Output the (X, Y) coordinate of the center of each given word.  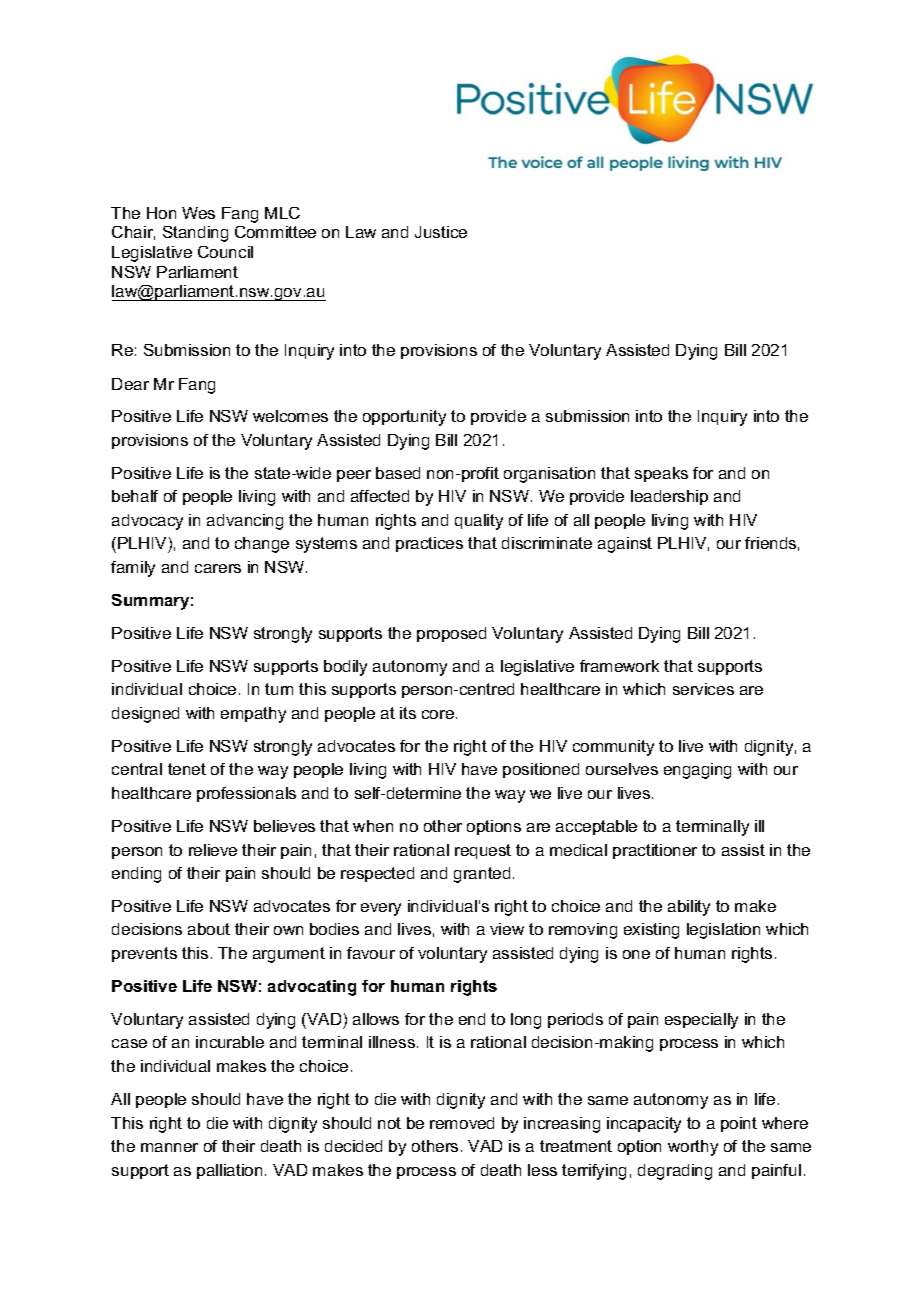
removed (462, 1123)
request (483, 851)
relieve (213, 850)
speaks (661, 474)
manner (169, 1147)
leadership (669, 497)
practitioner (655, 851)
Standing (195, 234)
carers (218, 568)
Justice (441, 232)
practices (429, 544)
